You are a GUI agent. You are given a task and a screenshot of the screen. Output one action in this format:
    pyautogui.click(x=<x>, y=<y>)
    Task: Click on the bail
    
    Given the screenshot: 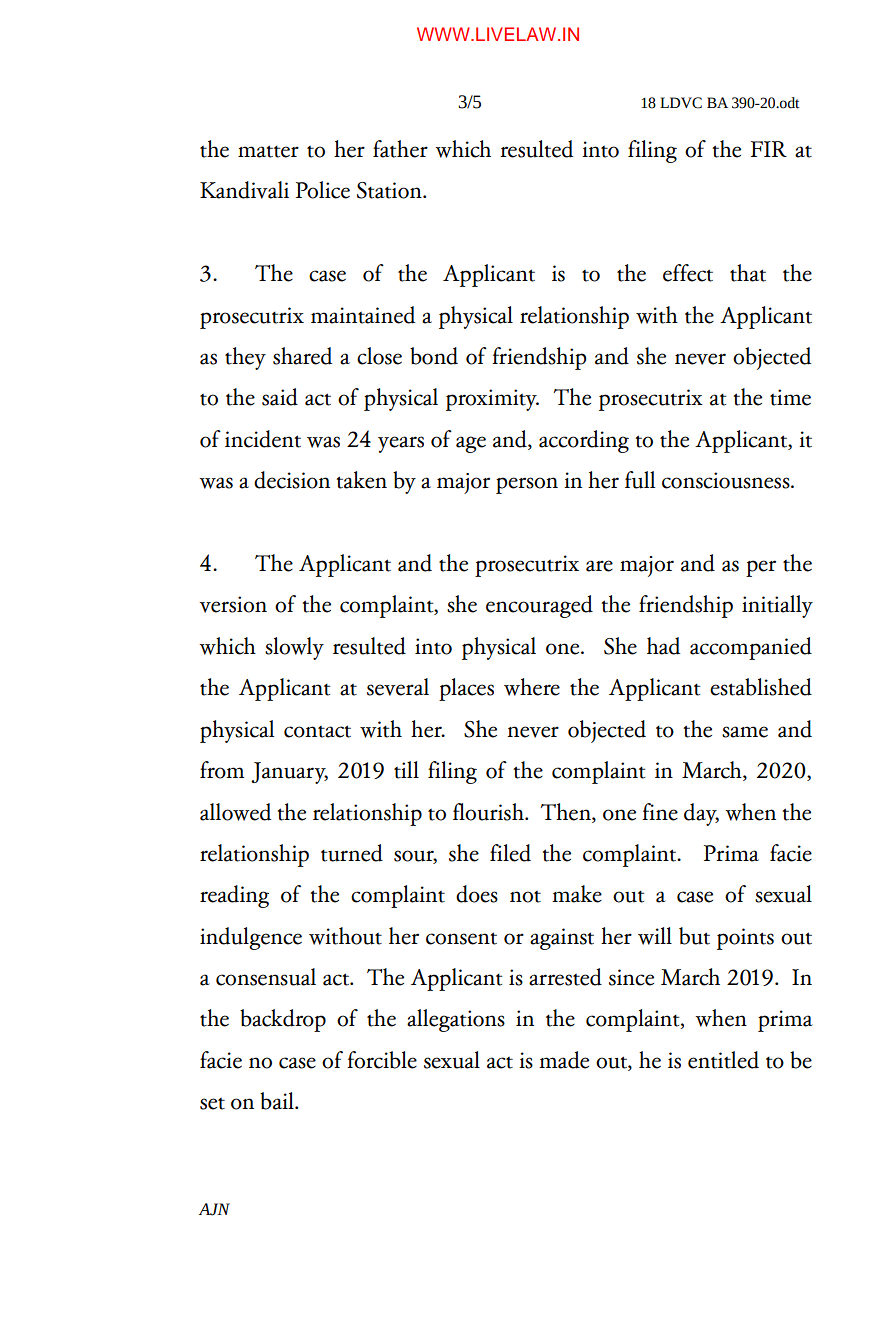 What is the action you would take?
    pyautogui.click(x=278, y=1101)
